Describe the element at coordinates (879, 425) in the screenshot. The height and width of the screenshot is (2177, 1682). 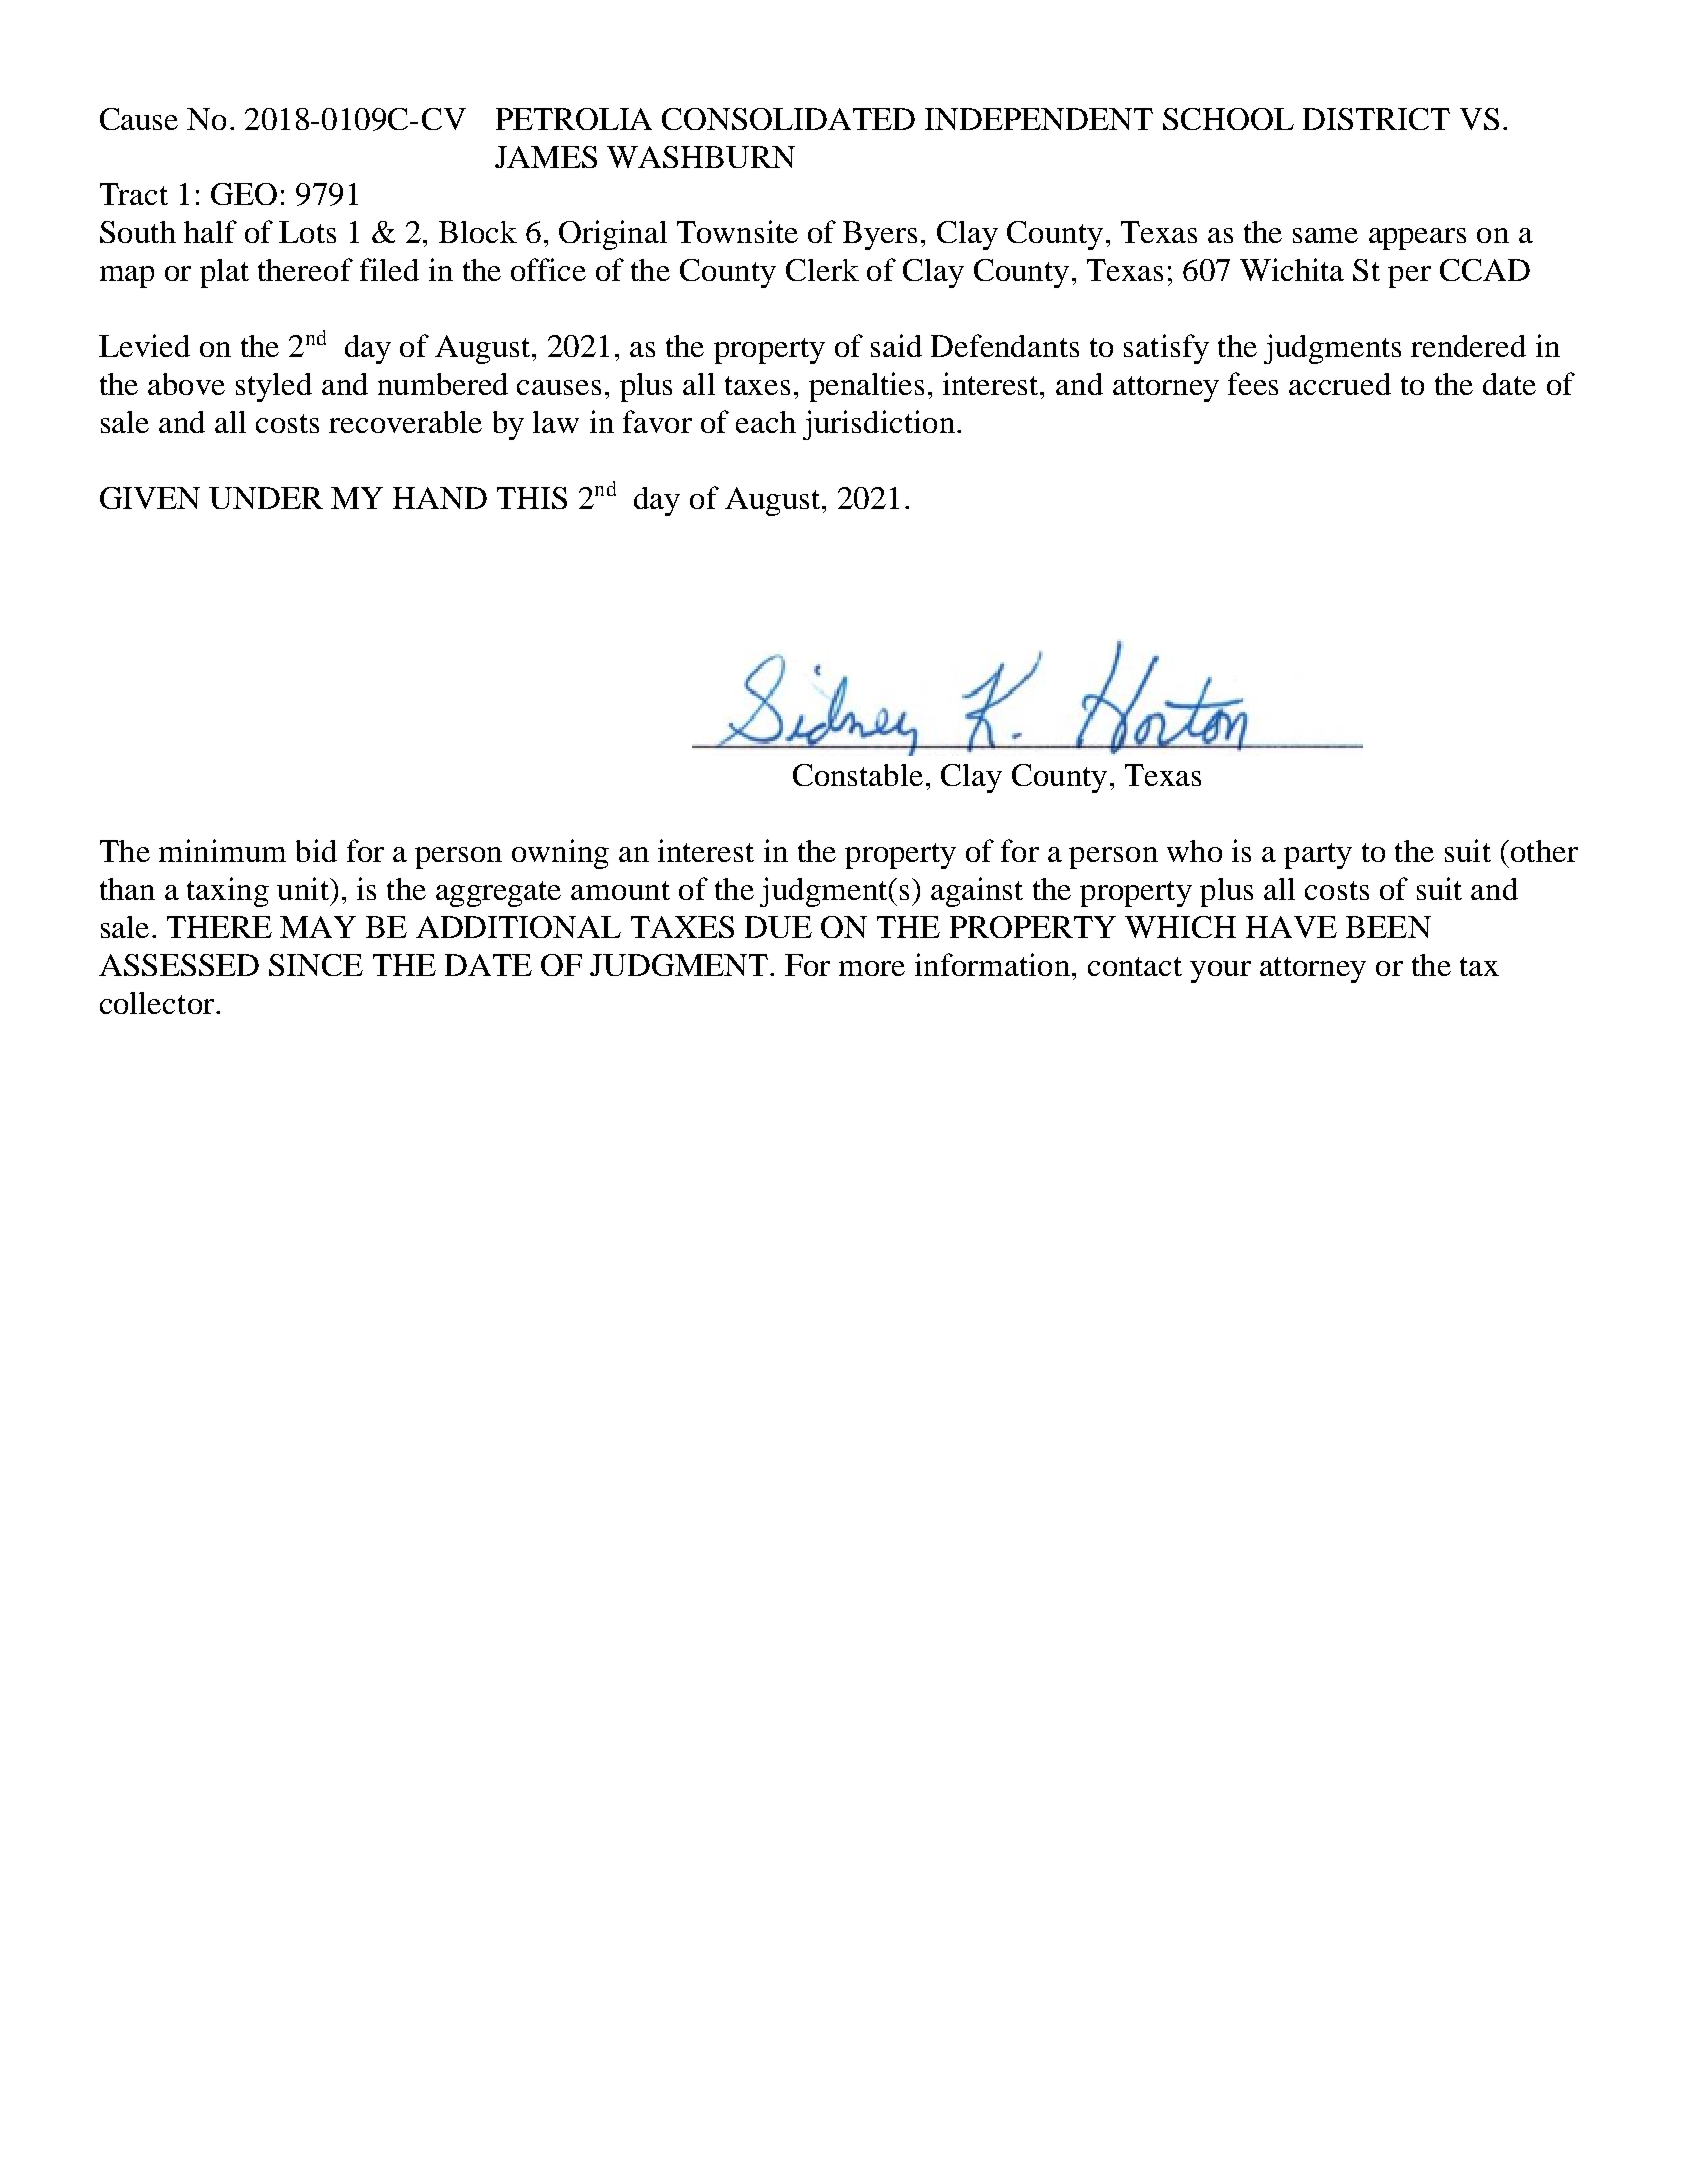
I see `jurisdiction` at that location.
